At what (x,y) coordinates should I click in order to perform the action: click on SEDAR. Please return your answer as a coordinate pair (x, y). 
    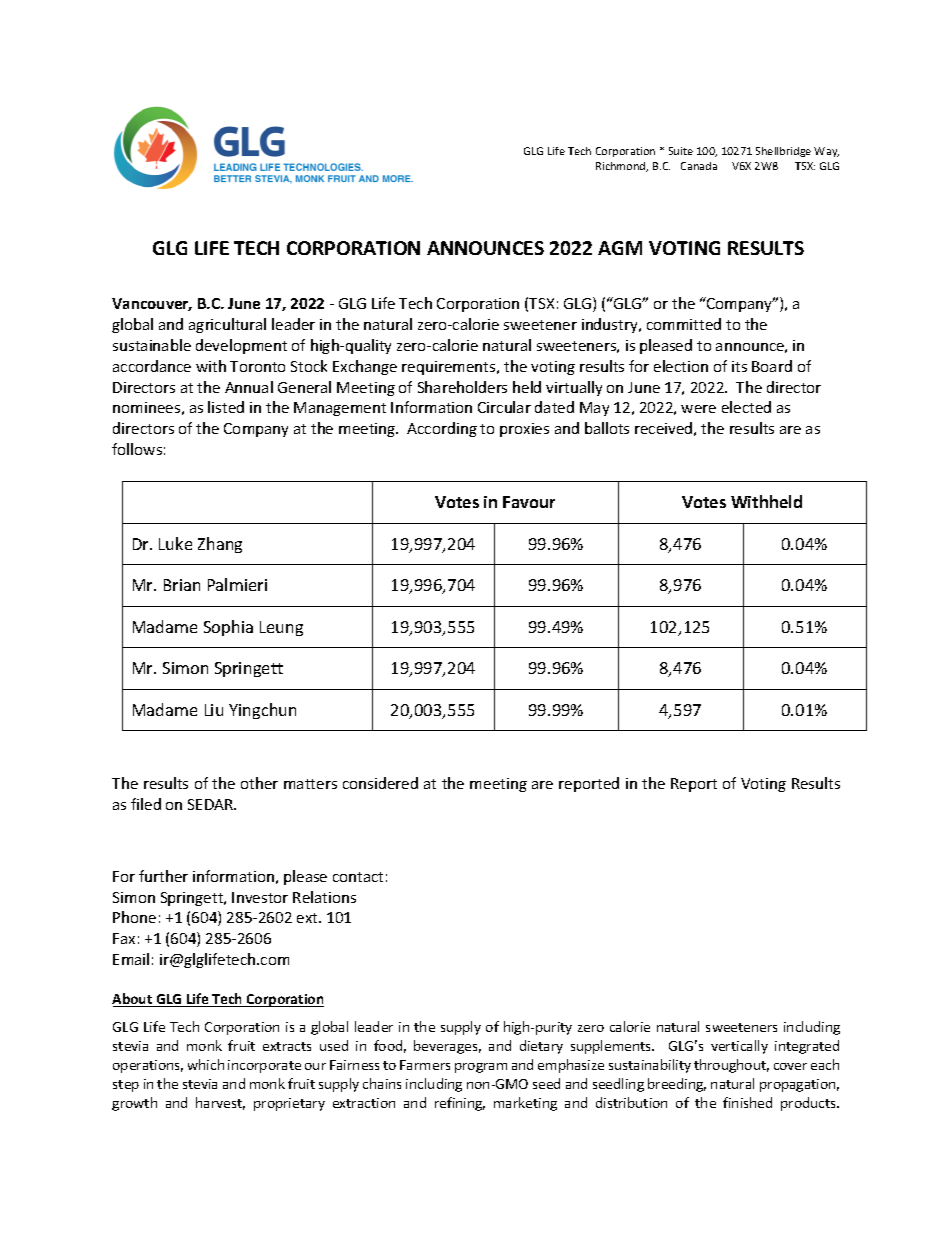
    Looking at the image, I should click on (212, 804).
